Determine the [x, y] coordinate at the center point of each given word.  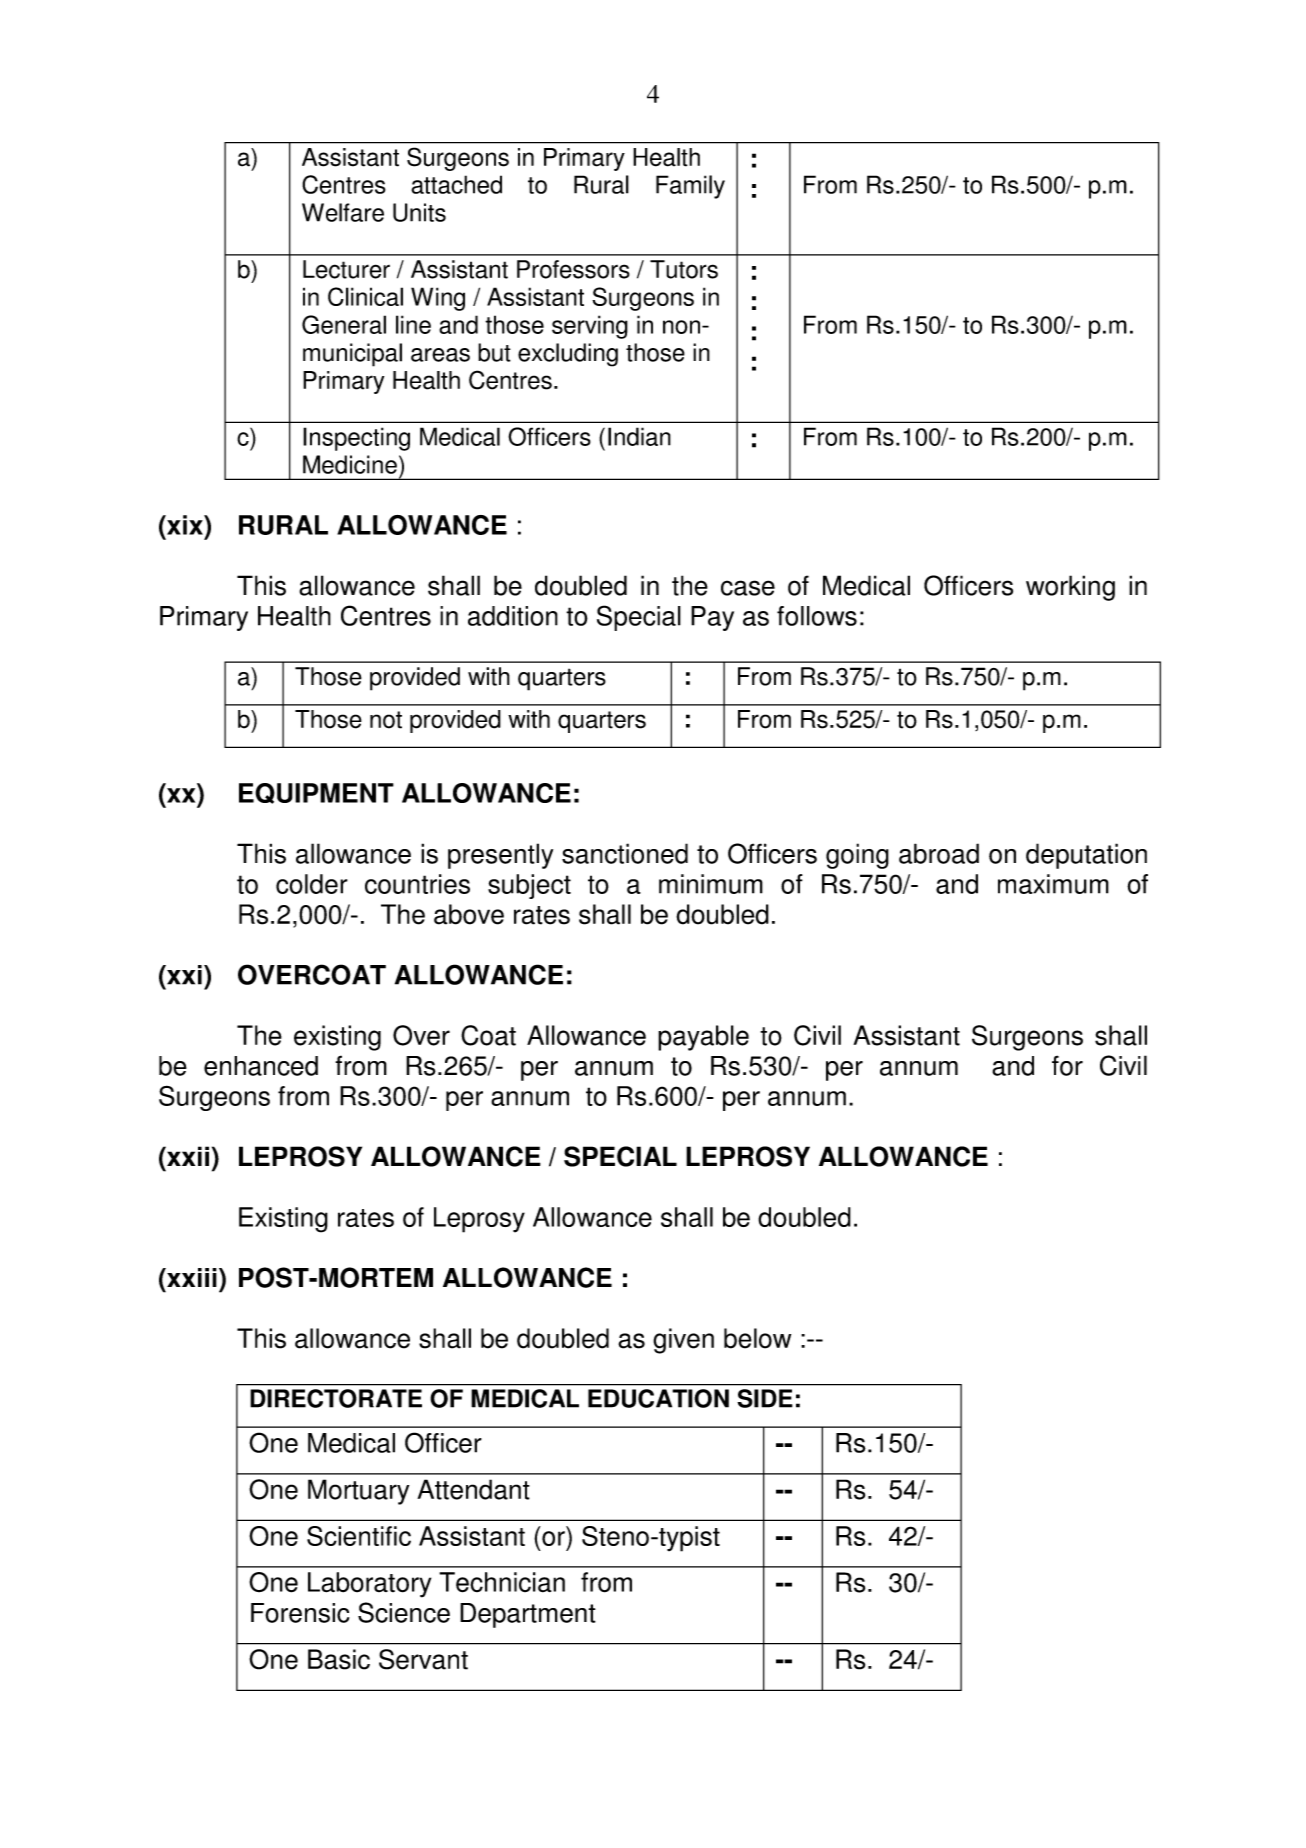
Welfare [343, 212]
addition [513, 616]
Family [690, 187]
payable [703, 1038]
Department [528, 1615]
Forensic [300, 1613]
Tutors [684, 269]
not [386, 720]
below [757, 1338]
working [1070, 588]
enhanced [261, 1066]
